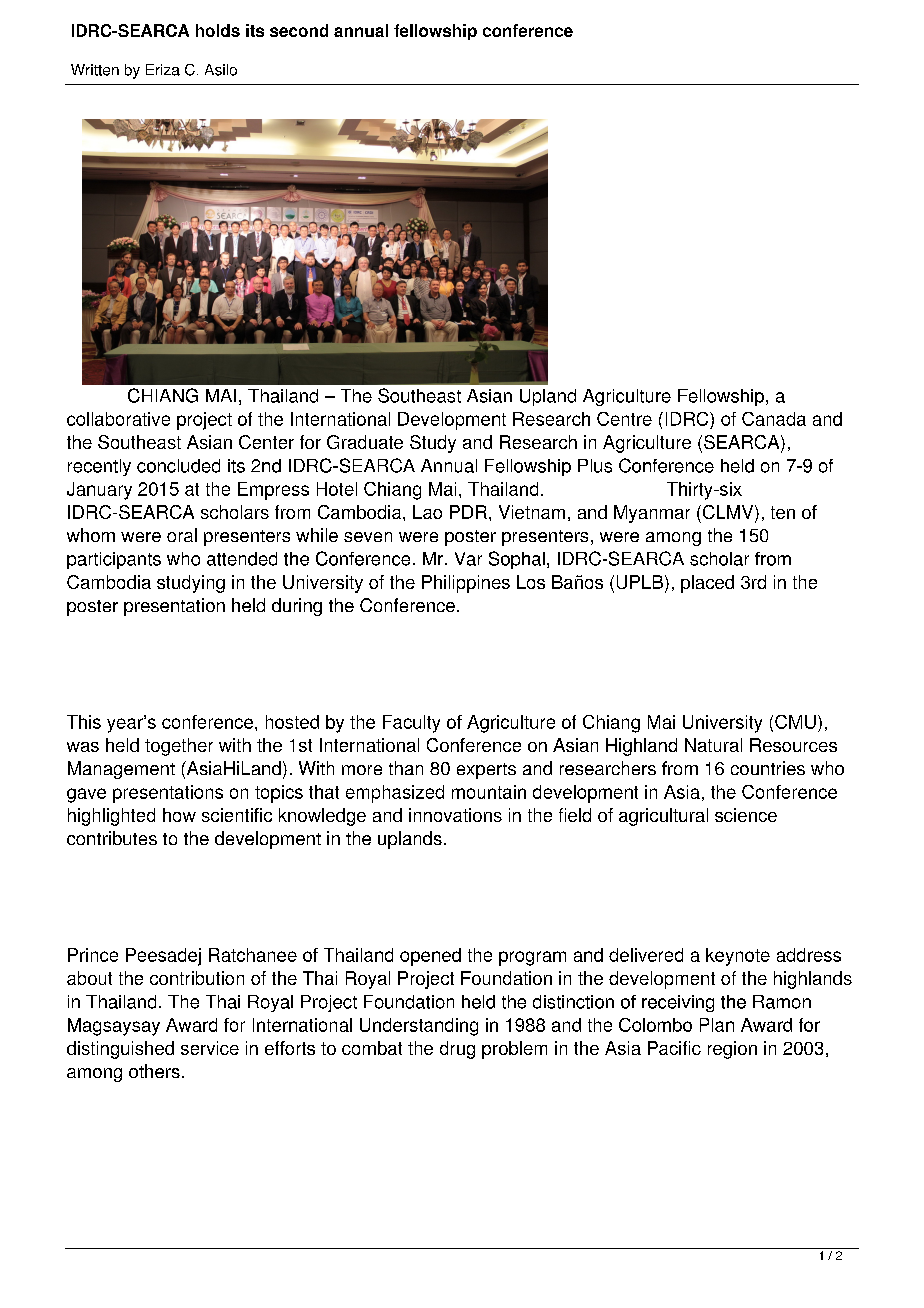 Image resolution: width=924 pixels, height=1308 pixels. What do you see at coordinates (299, 30) in the image?
I see `second` at bounding box center [299, 30].
